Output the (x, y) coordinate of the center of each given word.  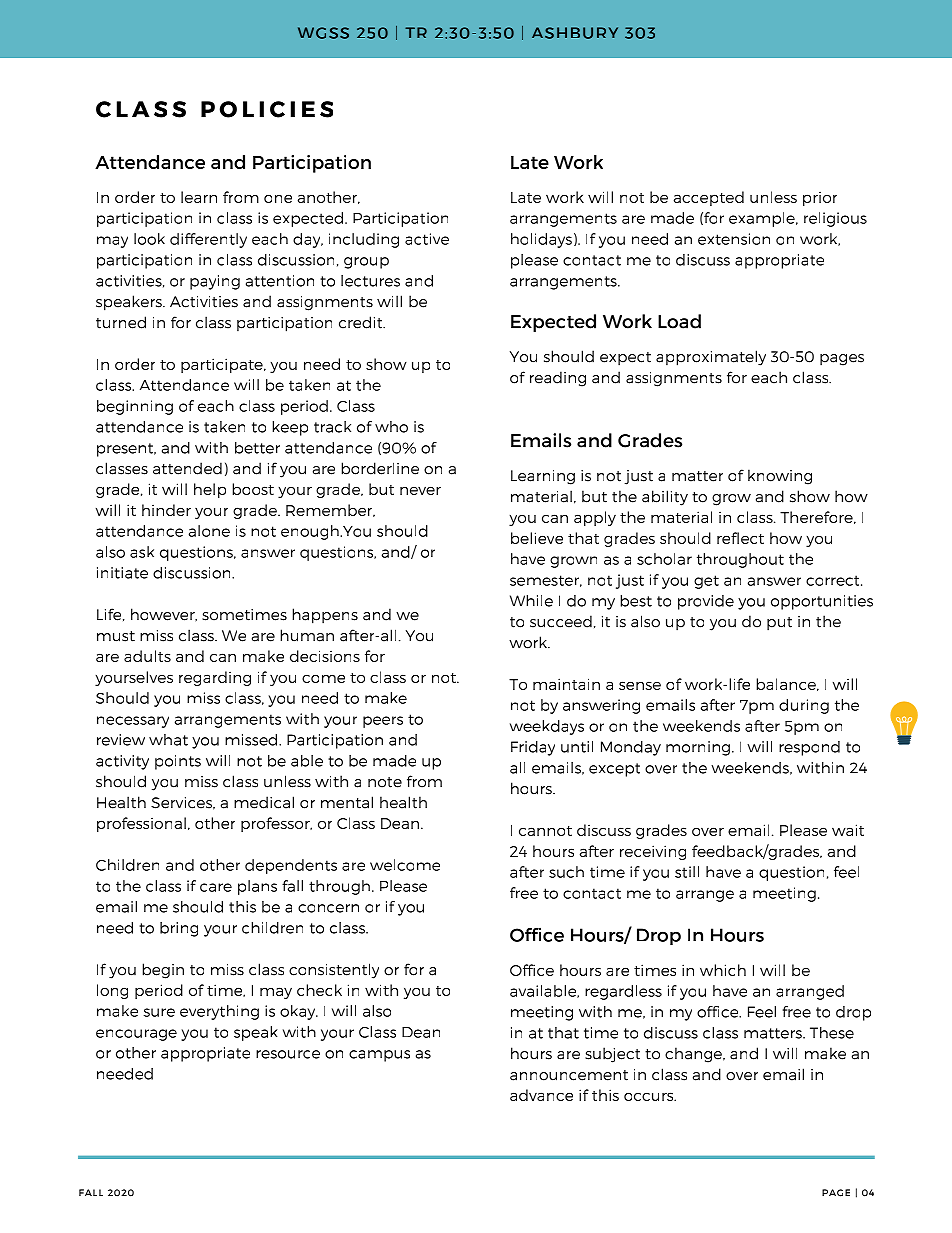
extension (734, 239)
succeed (561, 621)
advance (541, 1095)
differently (208, 240)
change (694, 1055)
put (779, 624)
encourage (136, 1035)
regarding (215, 678)
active (427, 239)
